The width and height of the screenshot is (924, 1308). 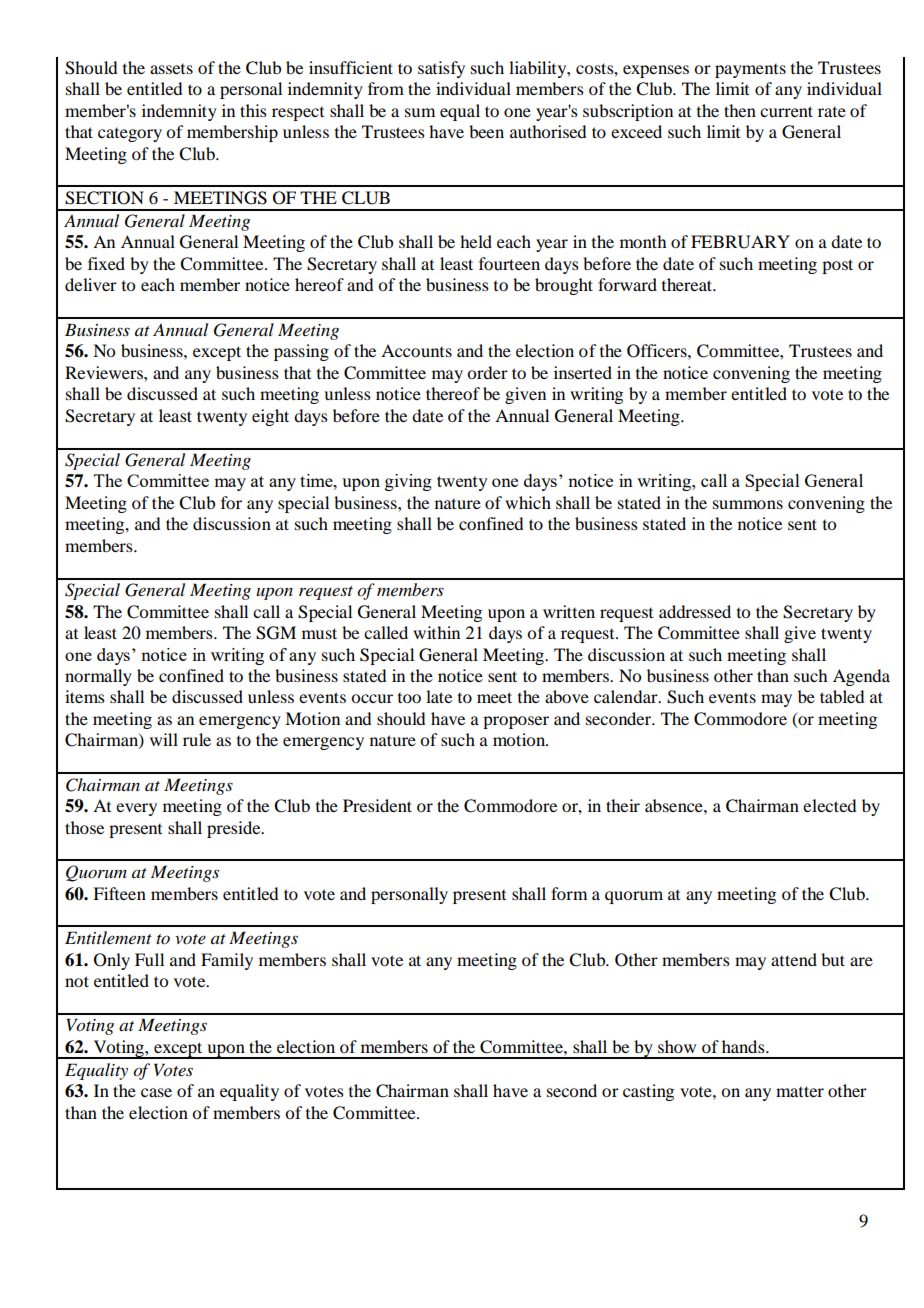 What do you see at coordinates (486, 131) in the screenshot?
I see `been` at bounding box center [486, 131].
